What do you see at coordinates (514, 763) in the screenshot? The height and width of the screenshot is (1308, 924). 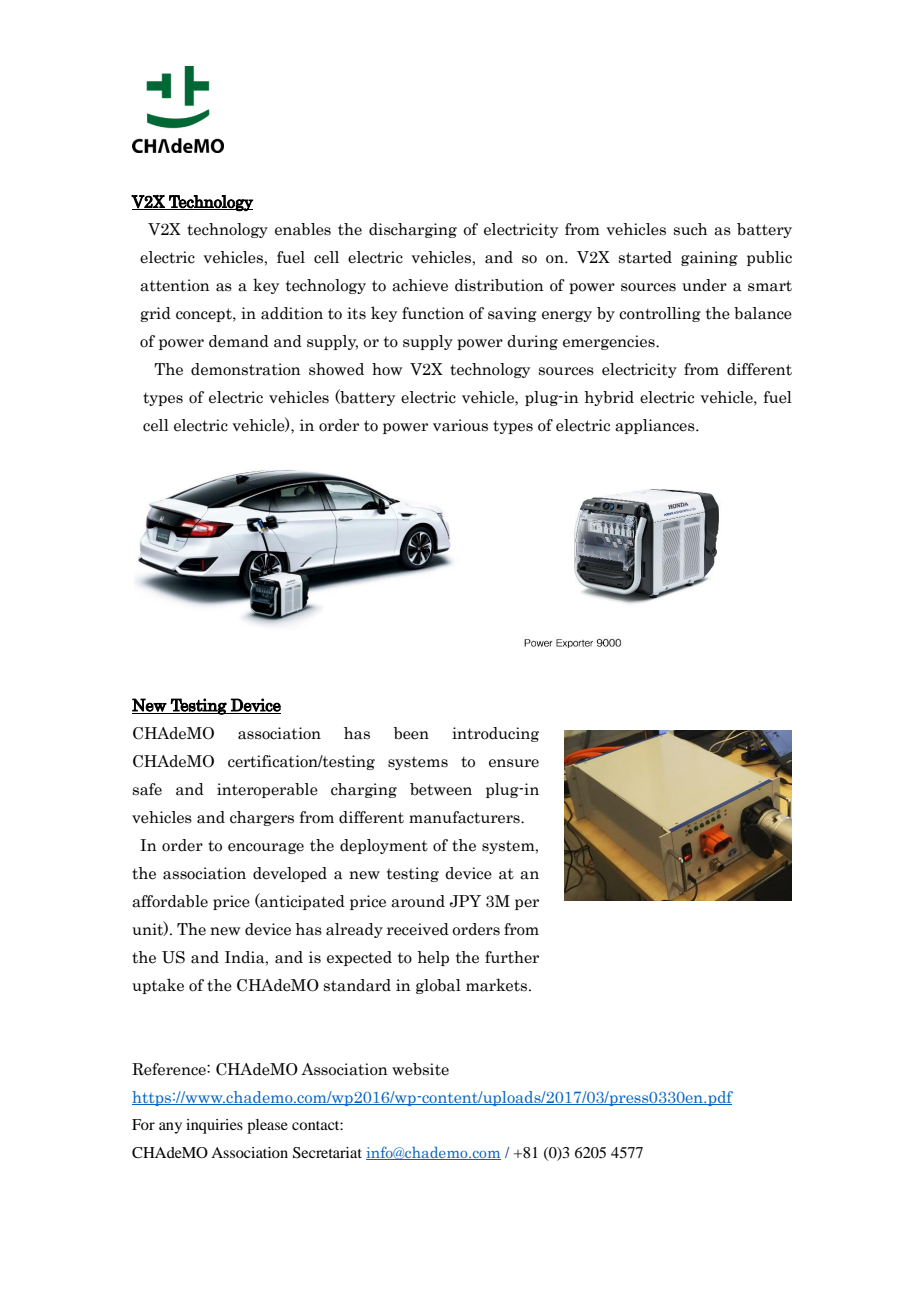 I see `ensure` at bounding box center [514, 763].
